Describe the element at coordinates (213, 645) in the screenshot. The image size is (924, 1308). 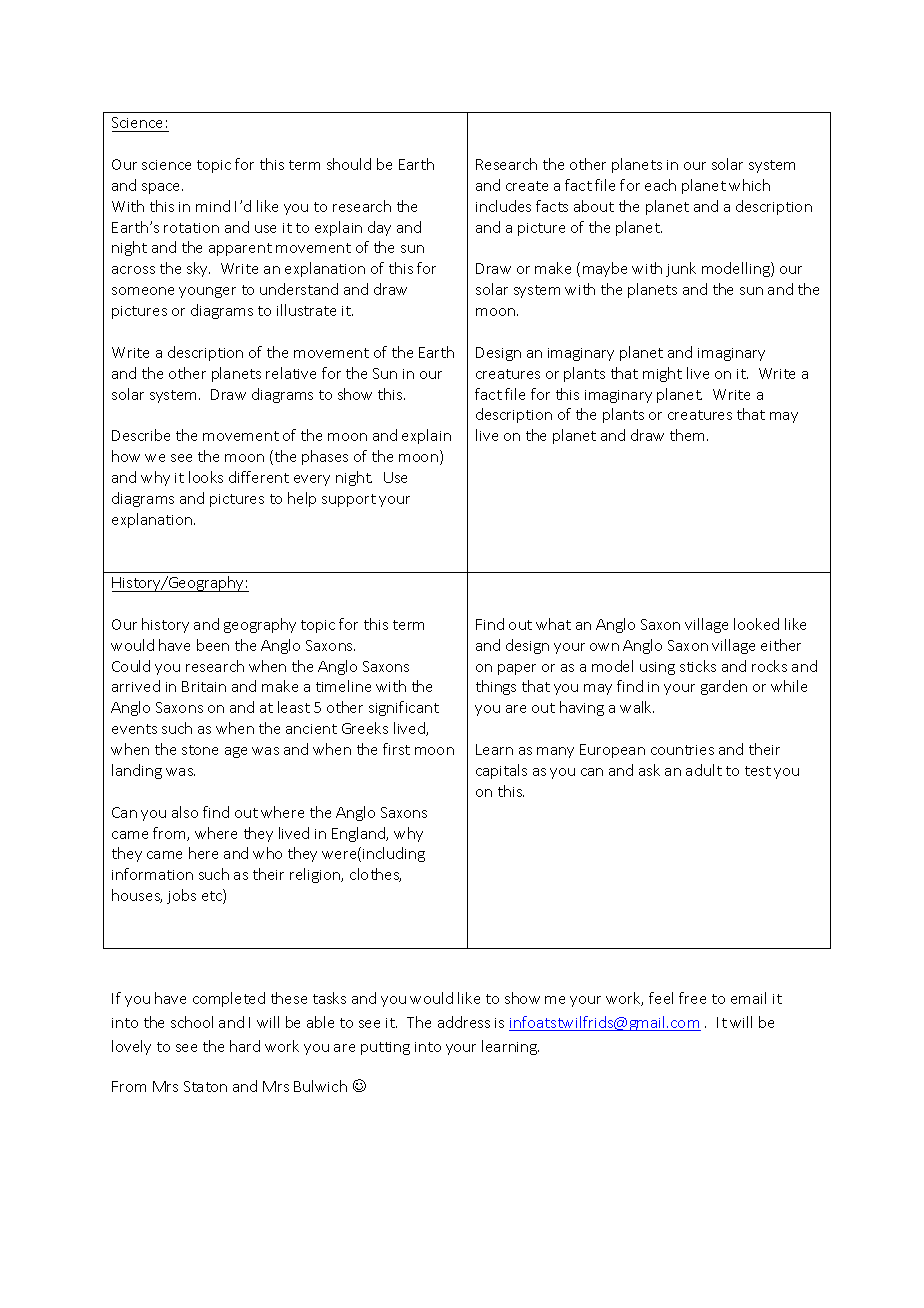
I see `been` at that location.
